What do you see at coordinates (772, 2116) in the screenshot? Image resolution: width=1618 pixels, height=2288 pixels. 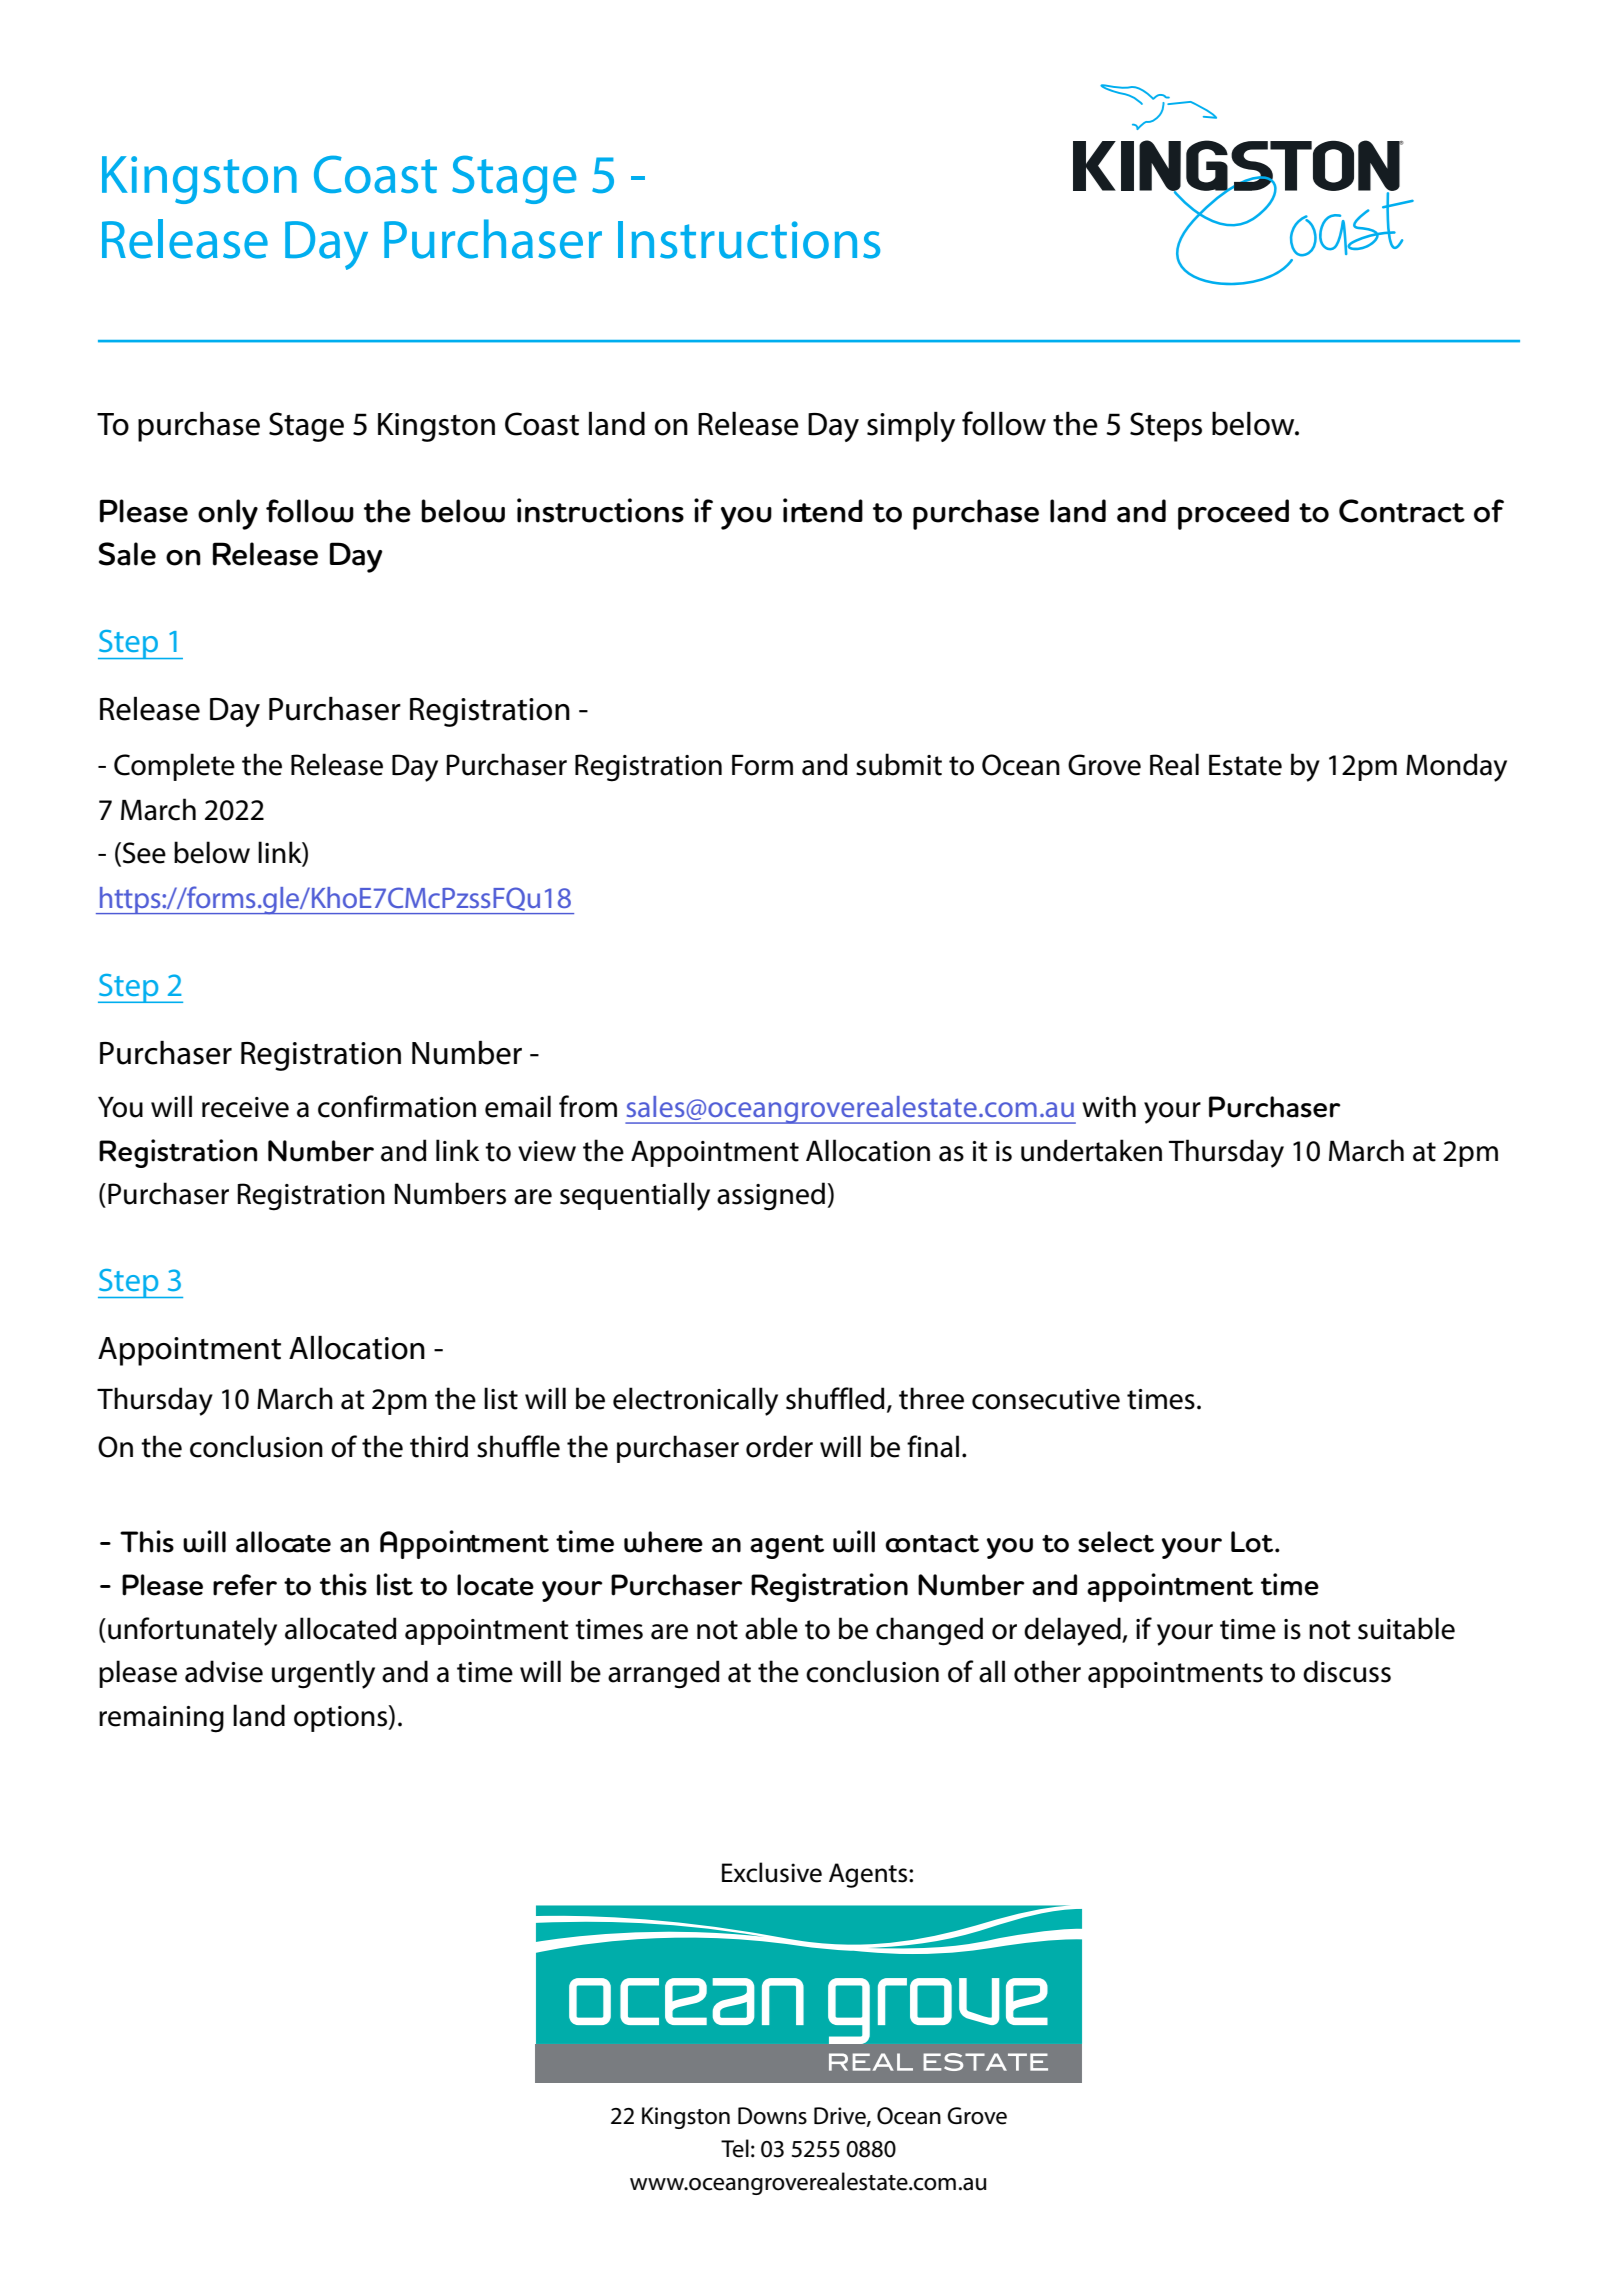 I see `Downs` at bounding box center [772, 2116].
